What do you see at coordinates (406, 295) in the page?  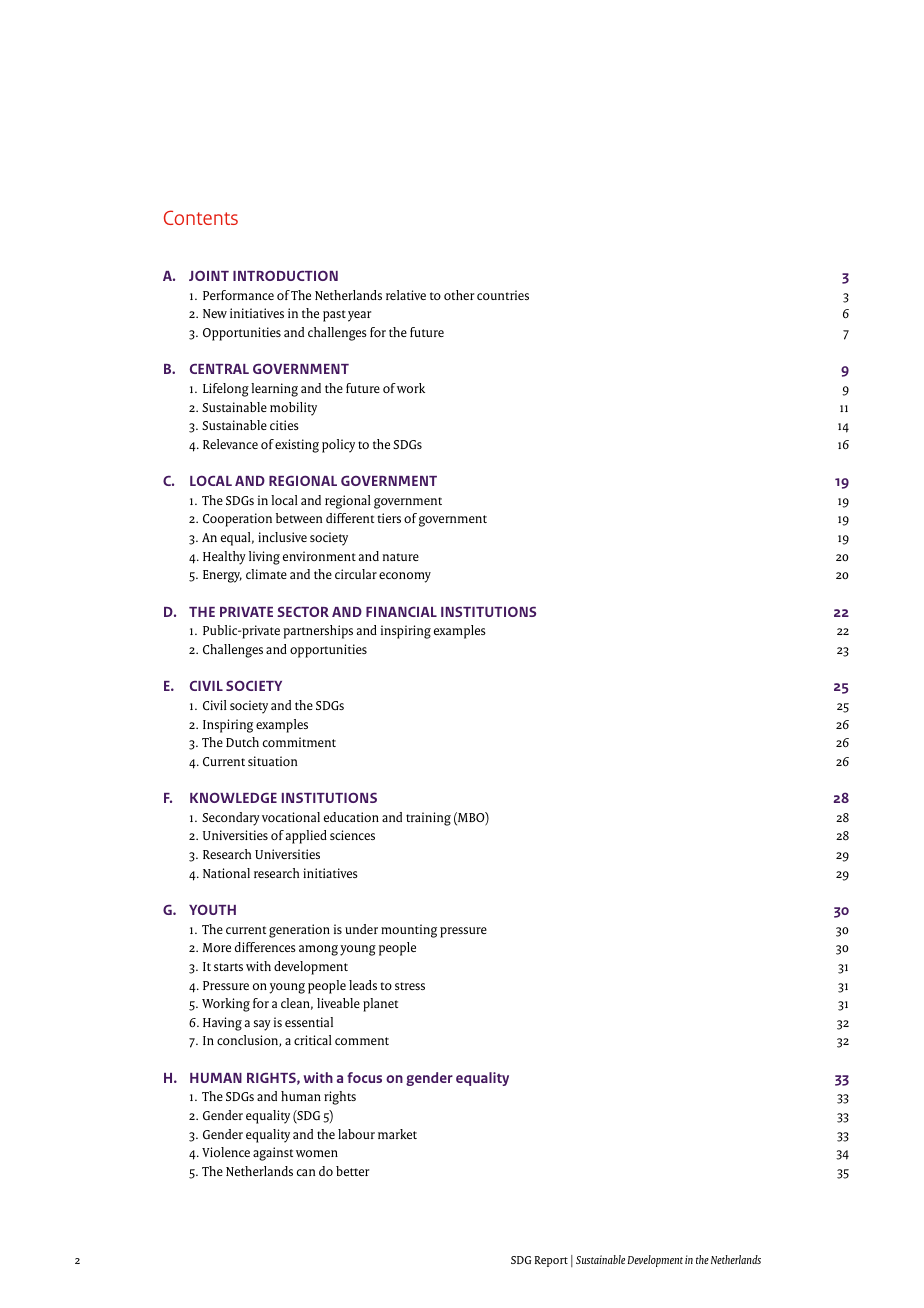 I see `relative` at bounding box center [406, 295].
